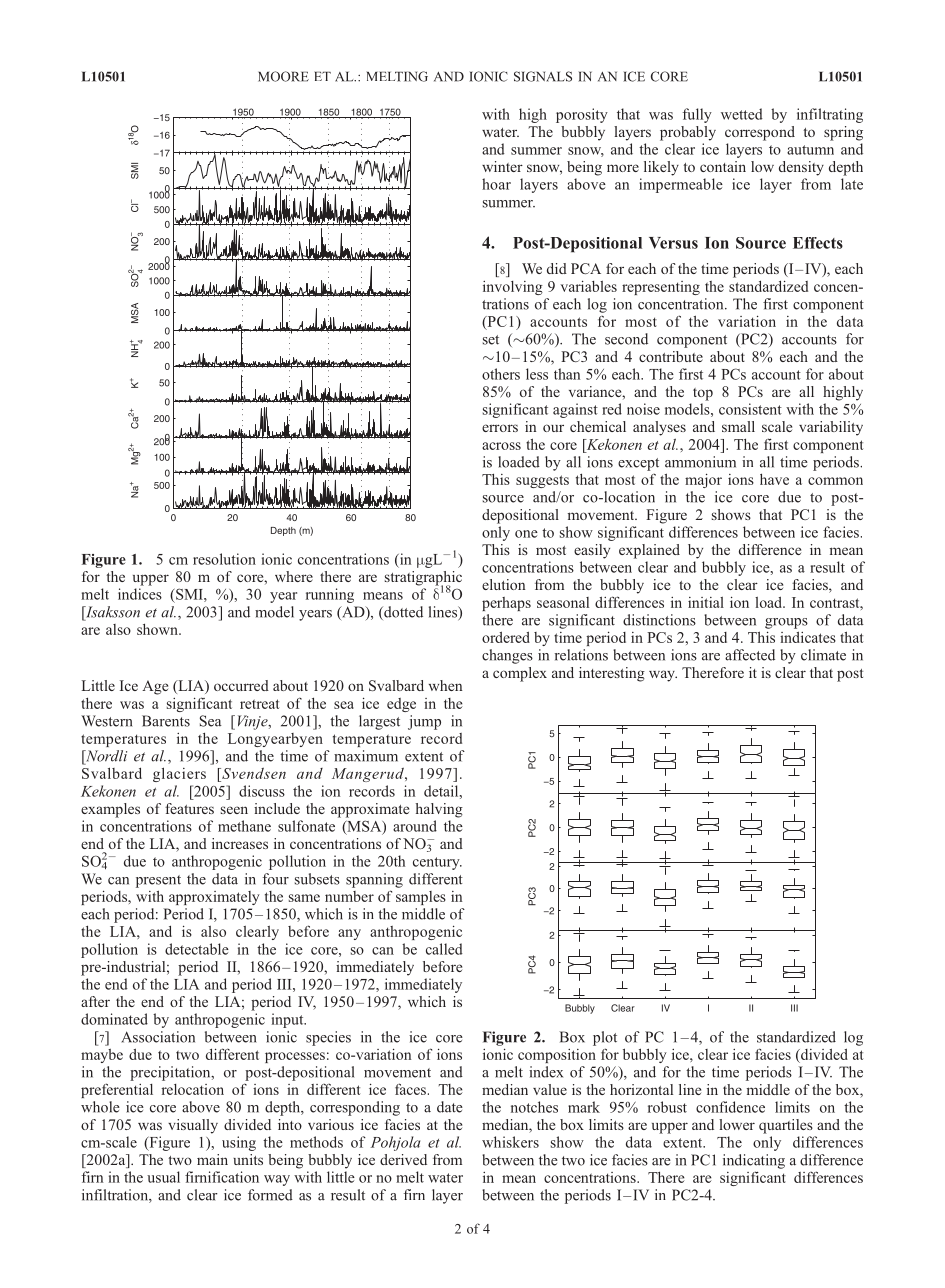 The height and width of the page is (1288, 945). I want to click on across, so click(501, 446).
